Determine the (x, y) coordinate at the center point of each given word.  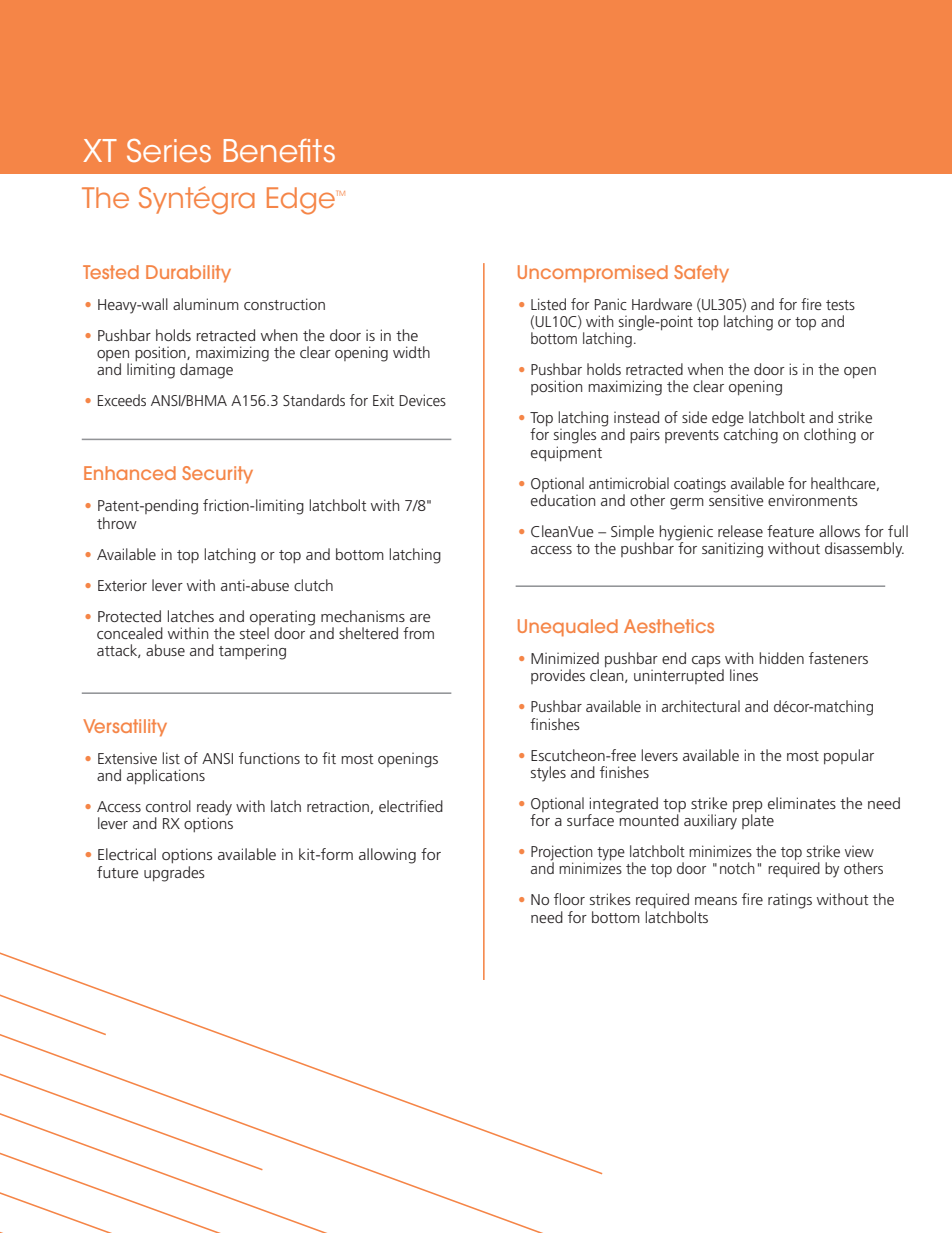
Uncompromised (593, 273)
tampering (252, 652)
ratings (790, 901)
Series (169, 151)
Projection (562, 854)
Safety (701, 274)
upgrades (174, 872)
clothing (830, 436)
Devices (422, 400)
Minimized (565, 658)
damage (206, 371)
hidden (781, 658)
